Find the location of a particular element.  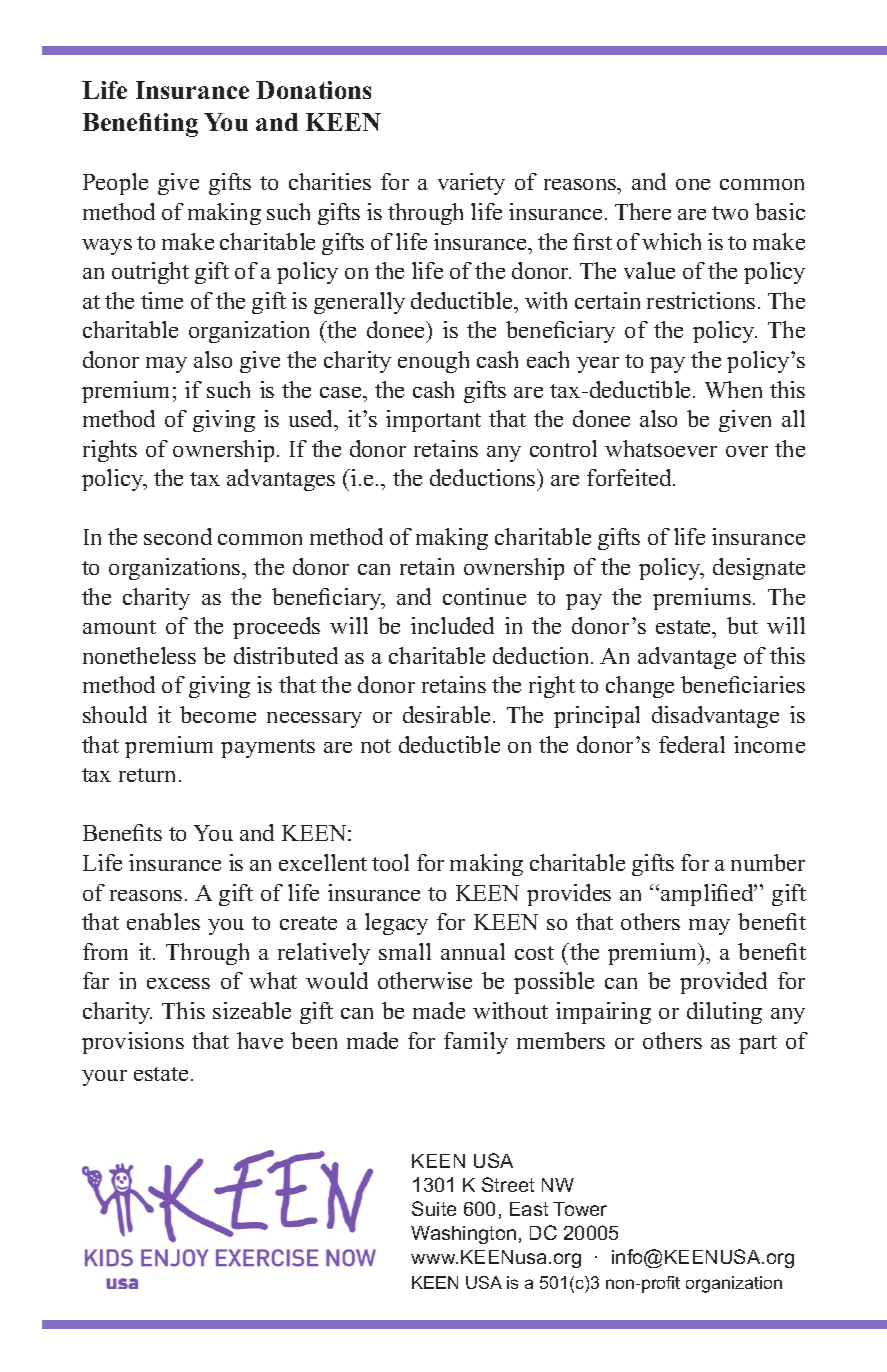

nonetheless is located at coordinates (139, 655).
